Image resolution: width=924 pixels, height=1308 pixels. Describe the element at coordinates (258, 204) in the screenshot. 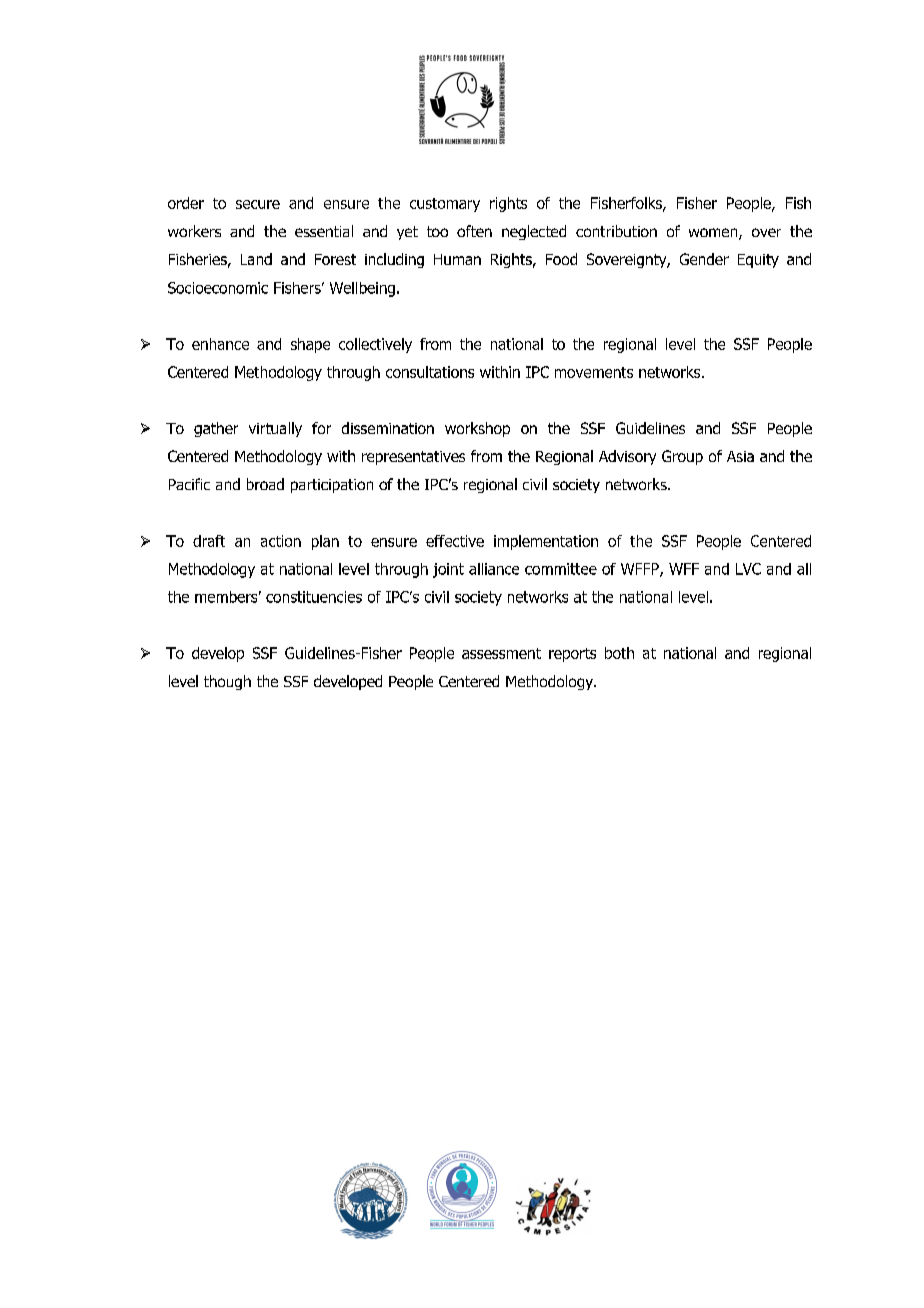

I see `secure` at that location.
